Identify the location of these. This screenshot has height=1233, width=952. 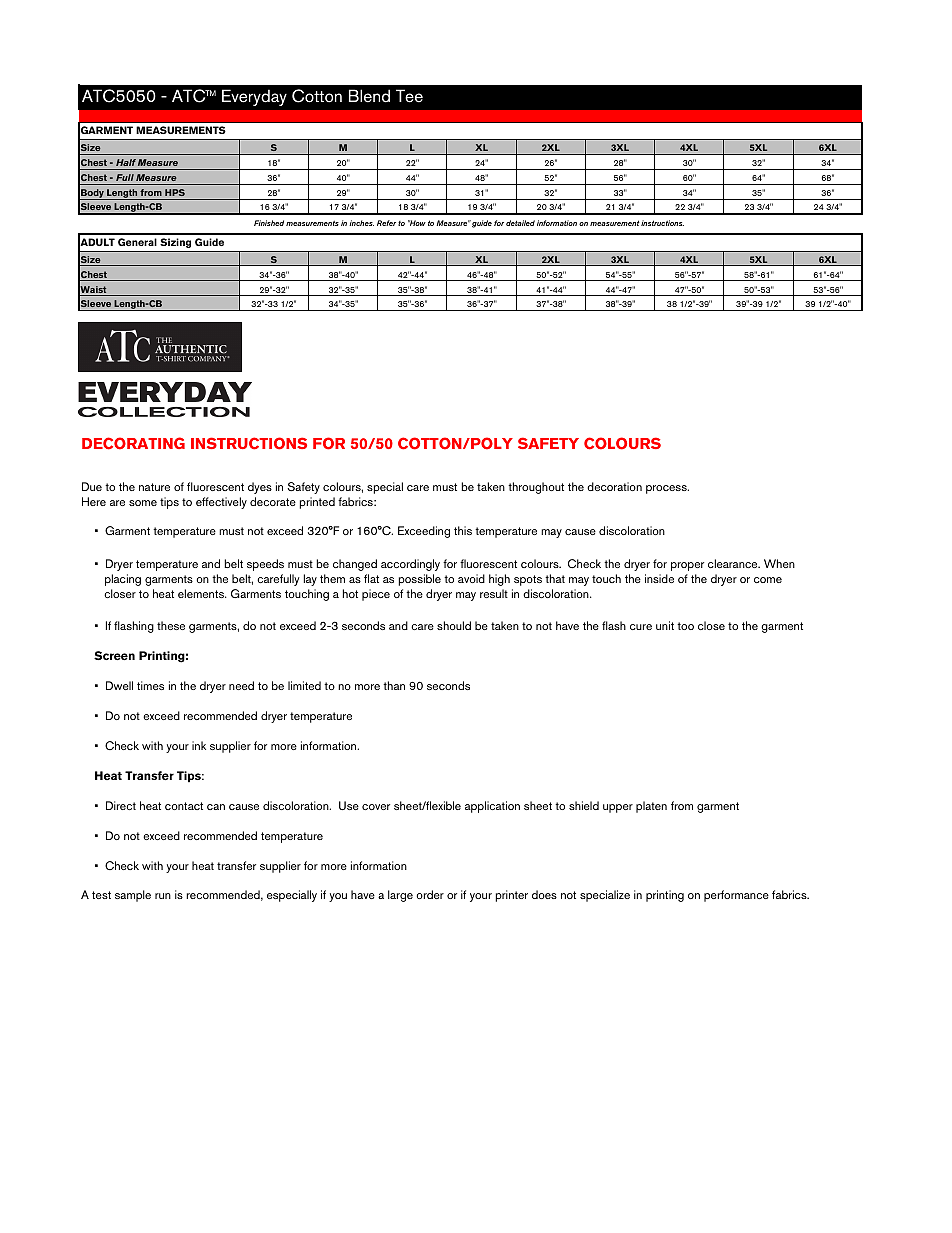
(171, 625).
